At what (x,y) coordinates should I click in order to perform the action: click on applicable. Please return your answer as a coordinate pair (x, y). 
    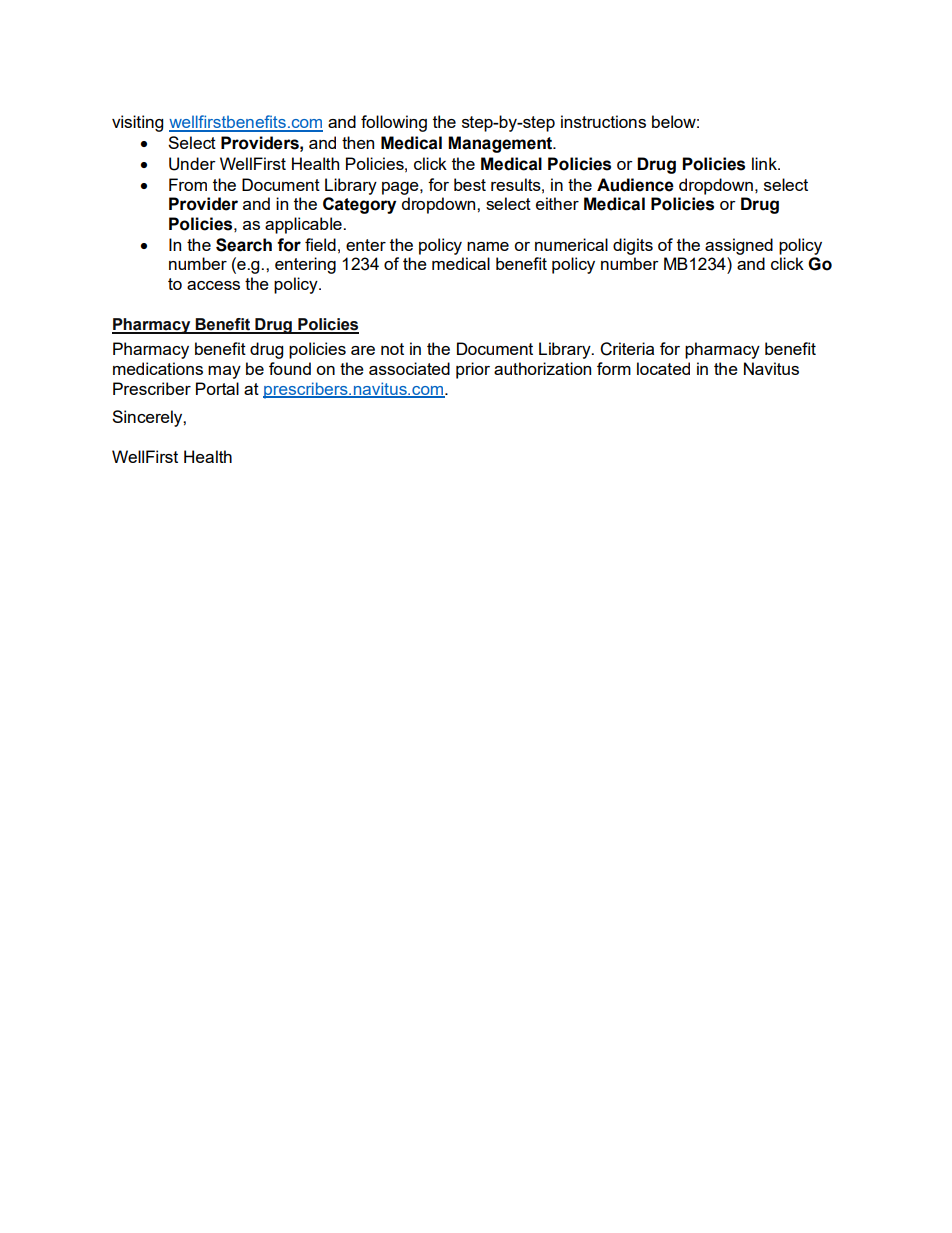
    Looking at the image, I should click on (304, 225).
